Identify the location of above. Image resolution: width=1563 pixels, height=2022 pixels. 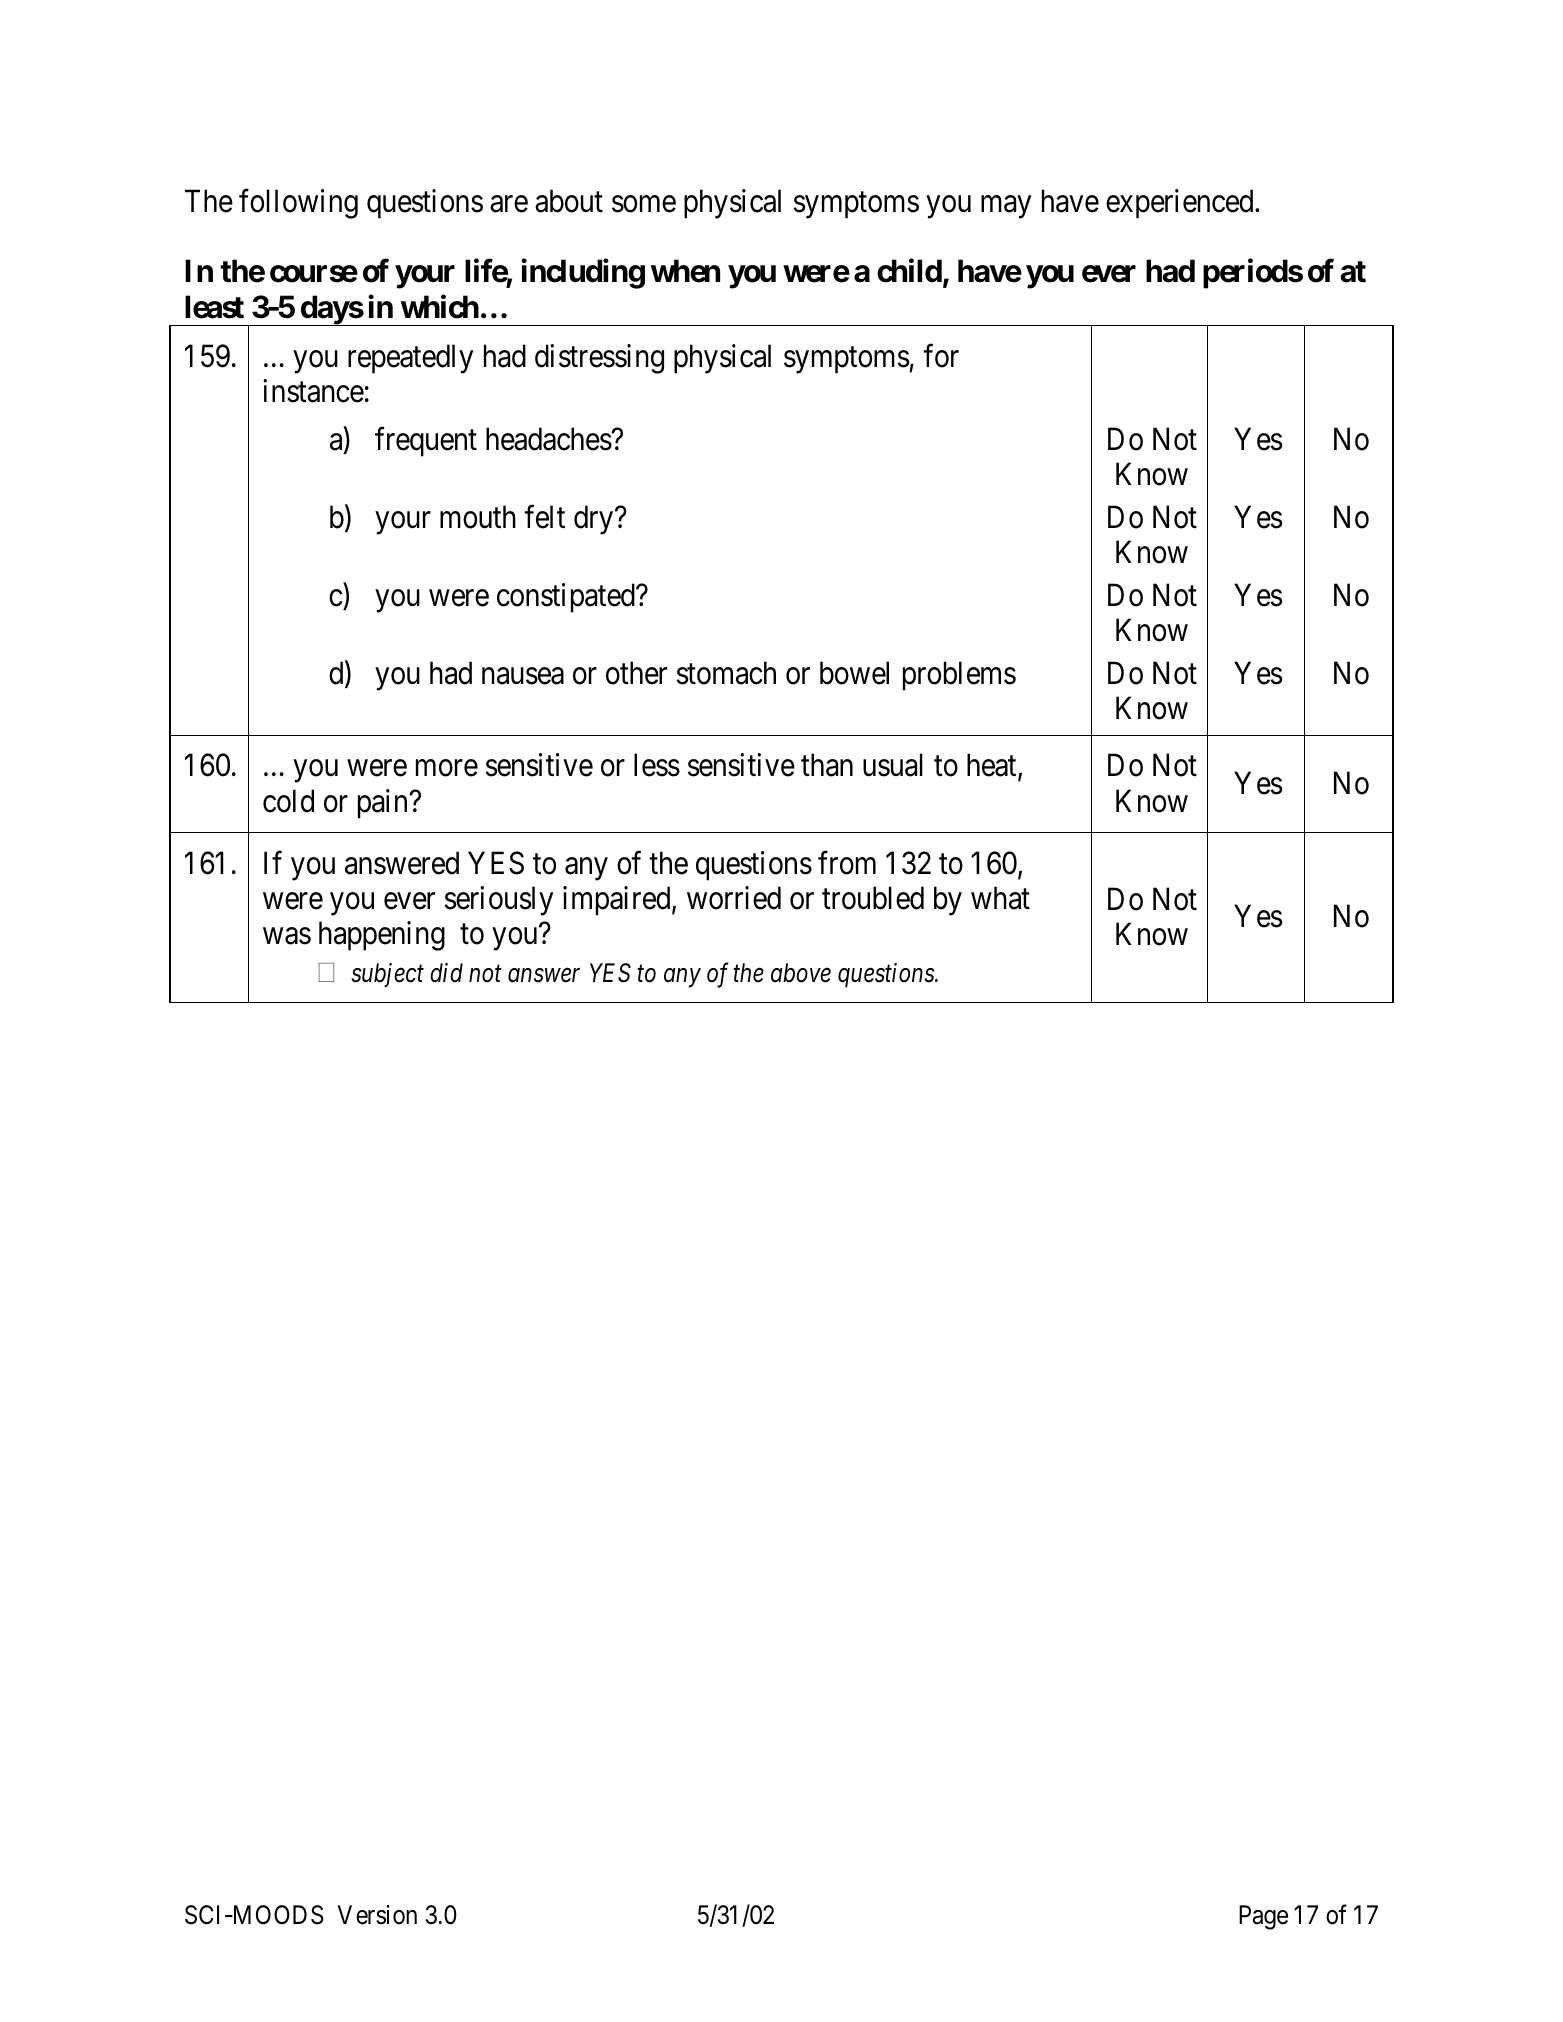
(801, 973).
